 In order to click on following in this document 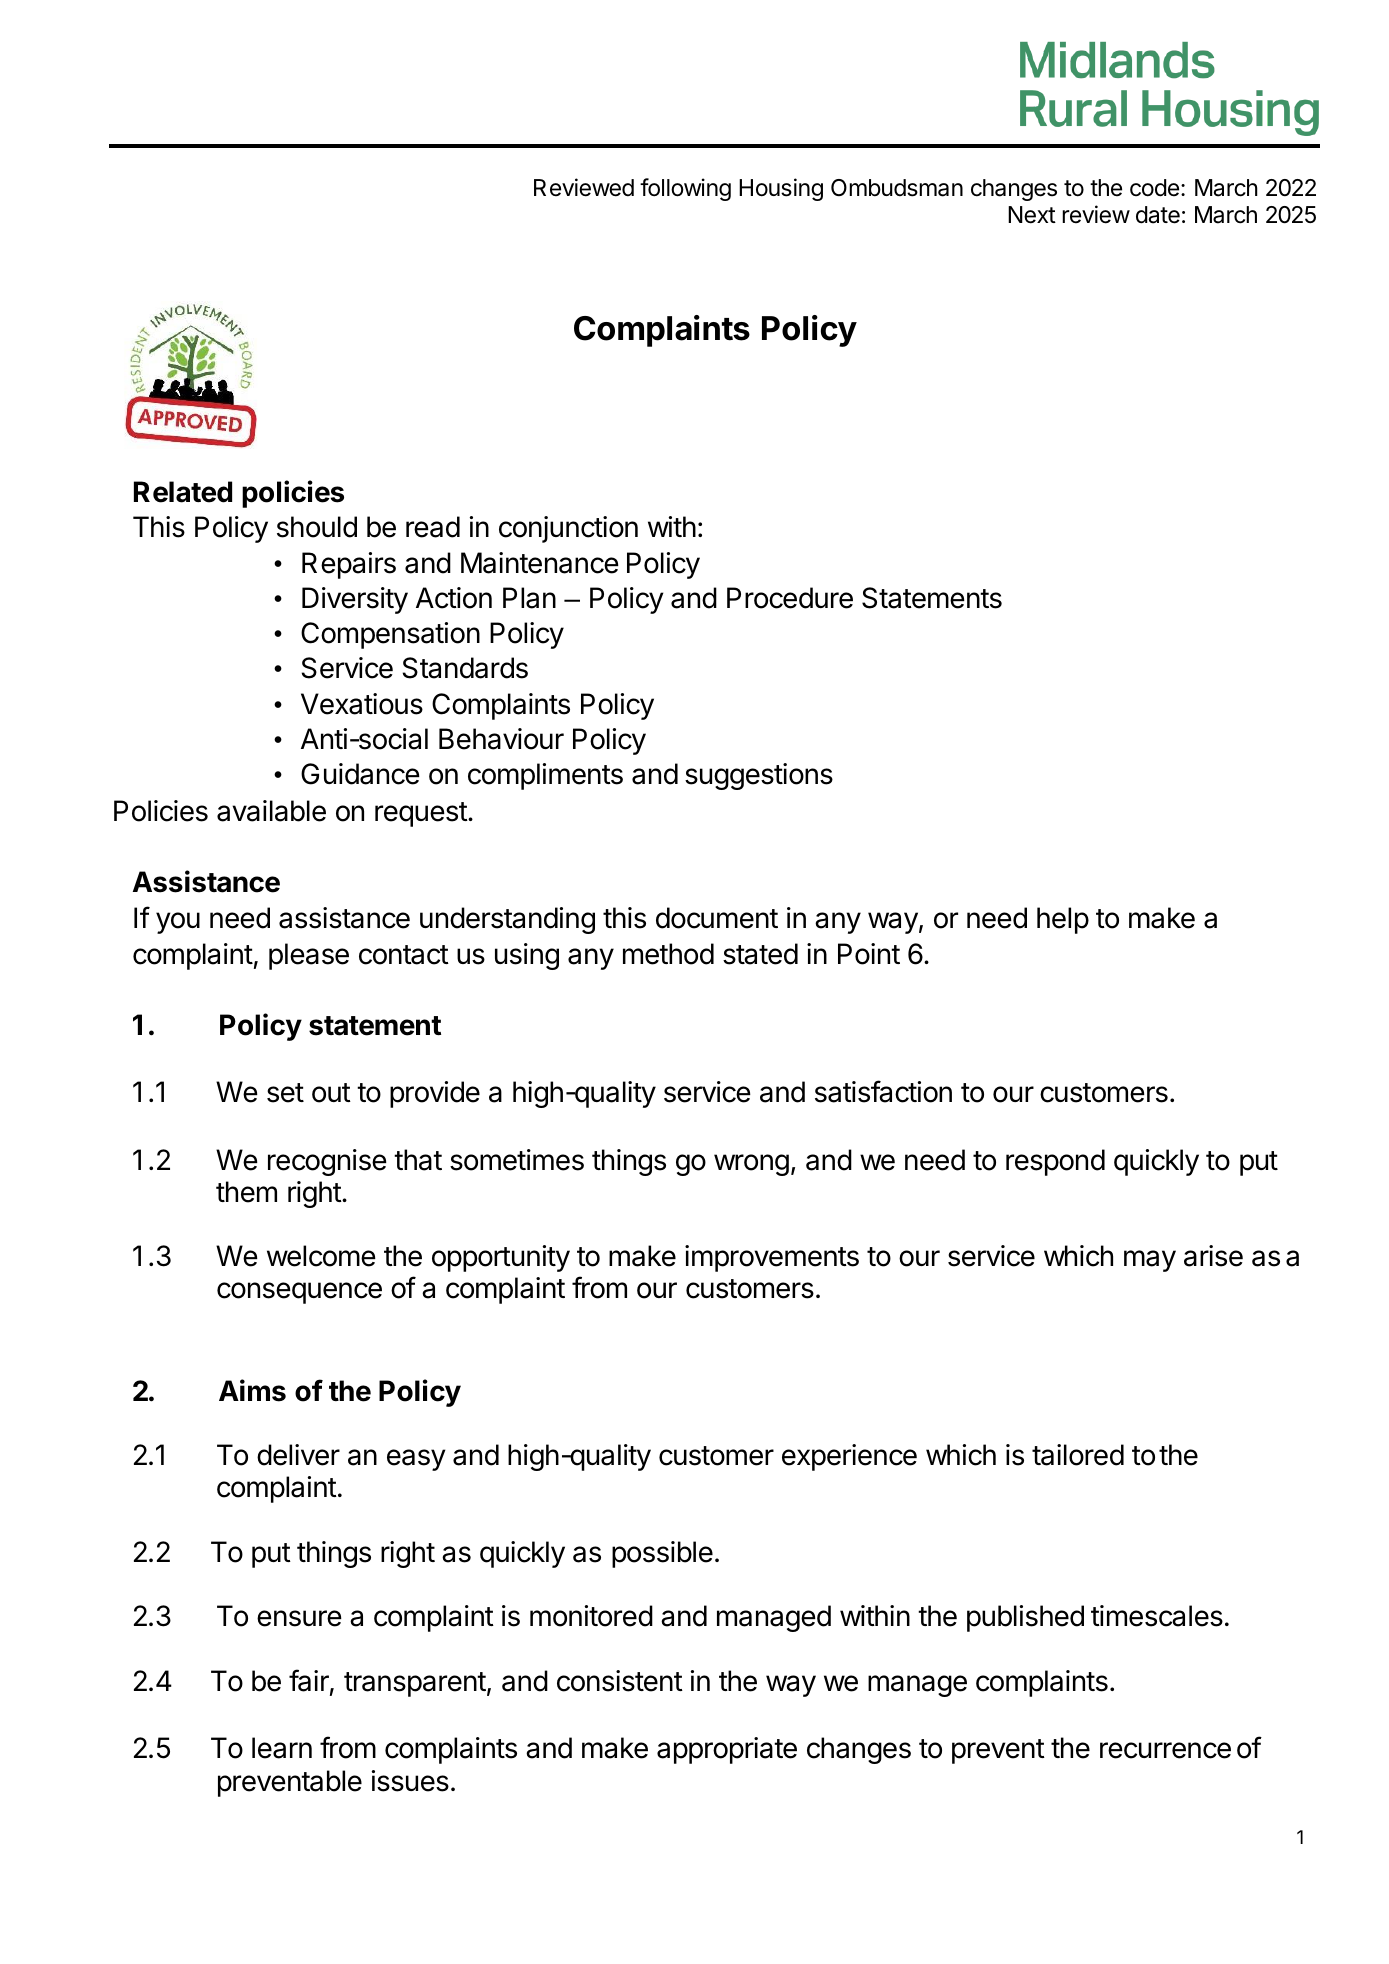, I will do `click(685, 189)`.
